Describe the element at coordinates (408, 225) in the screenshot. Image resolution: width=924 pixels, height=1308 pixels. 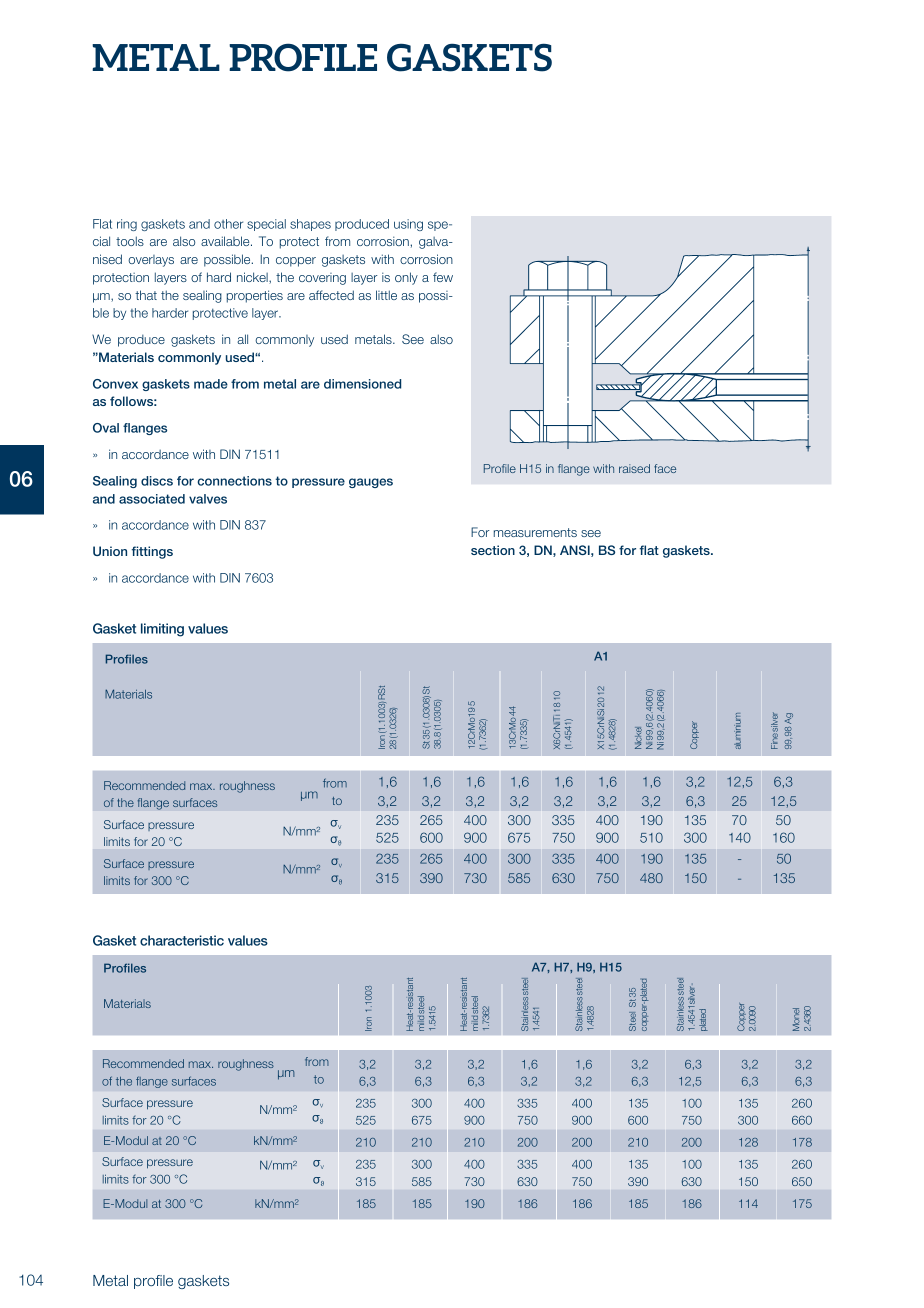
I see `using` at that location.
